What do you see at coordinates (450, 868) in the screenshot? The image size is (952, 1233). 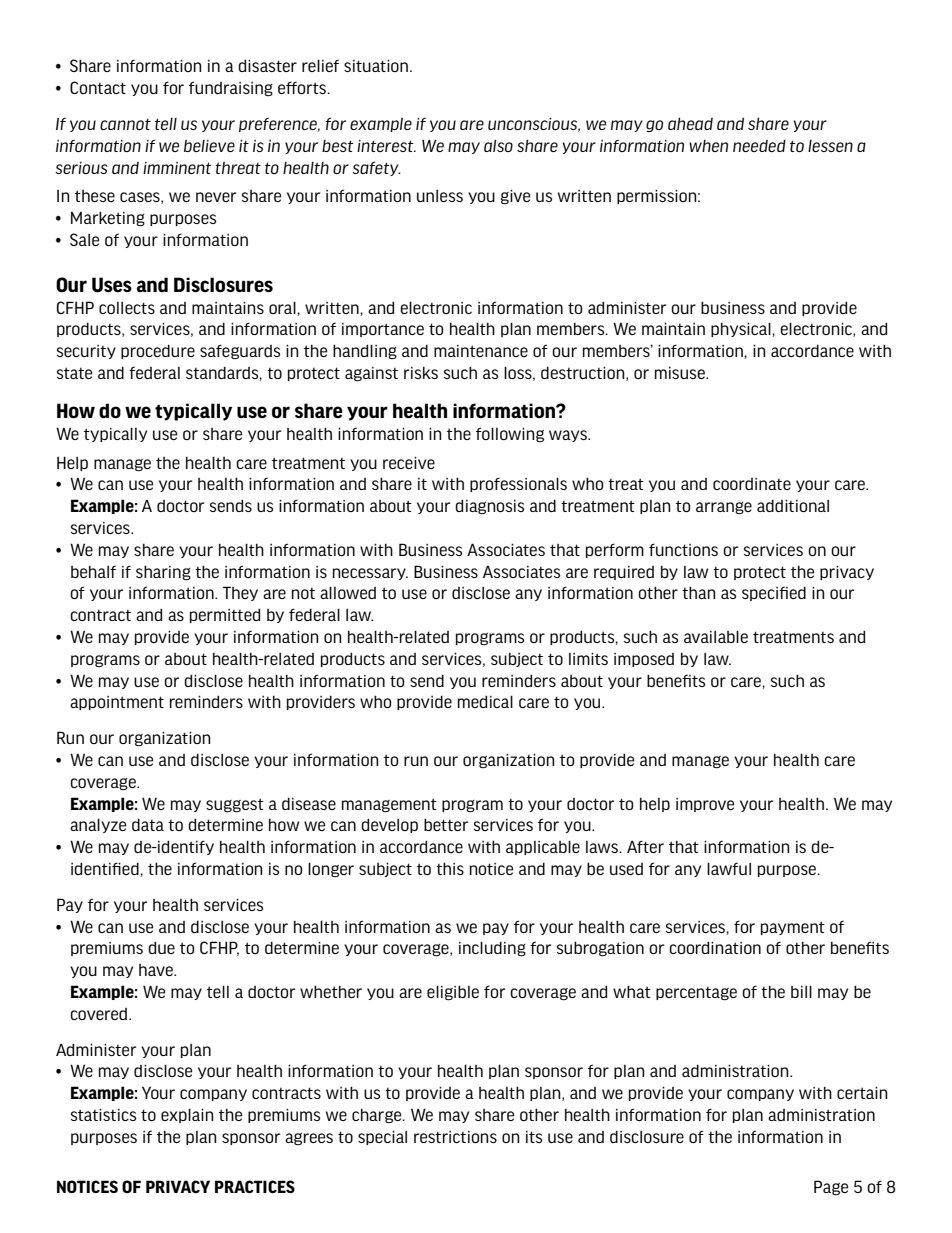 I see `this` at bounding box center [450, 868].
